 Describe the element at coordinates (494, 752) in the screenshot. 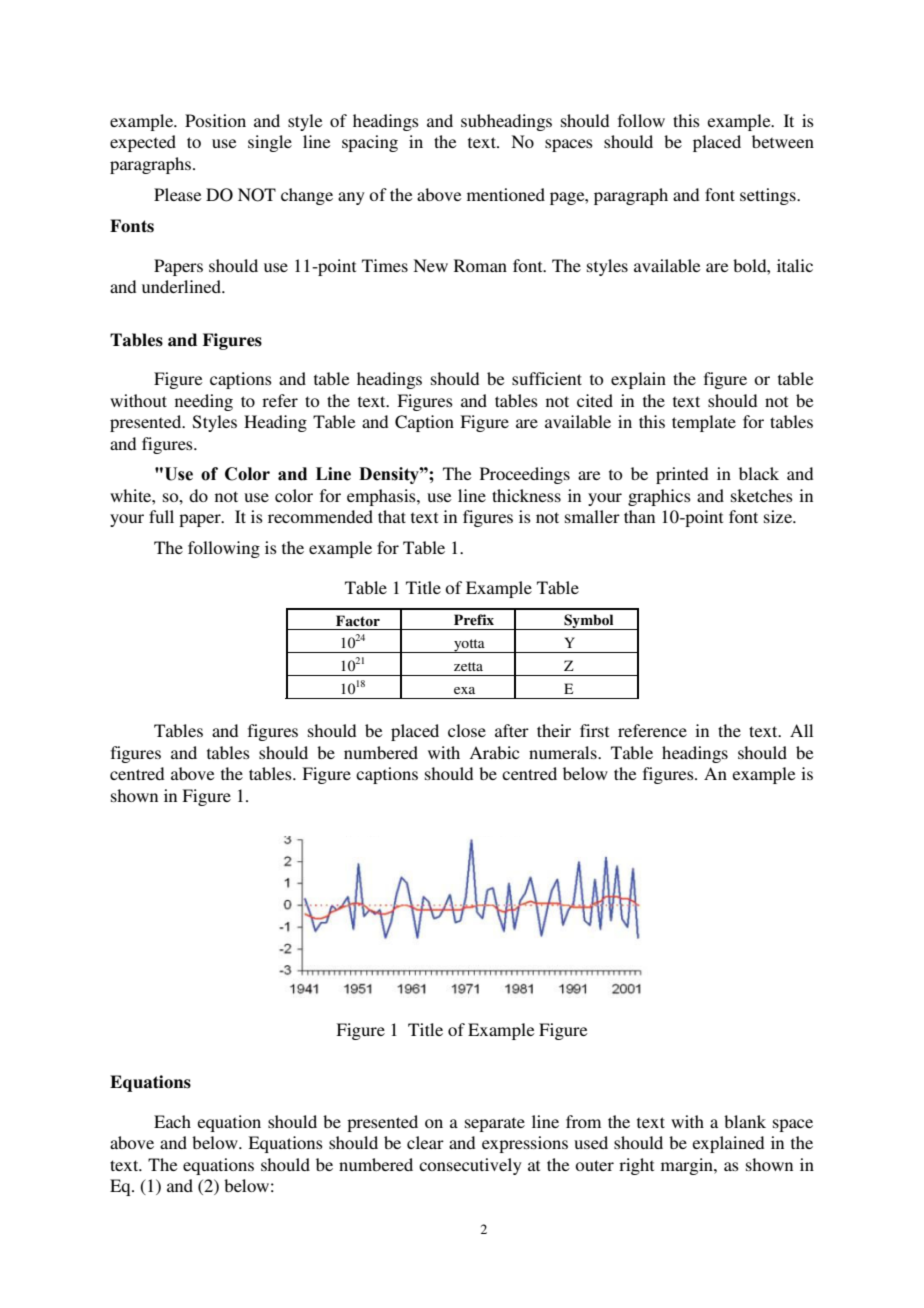

I see `Arabic` at that location.
